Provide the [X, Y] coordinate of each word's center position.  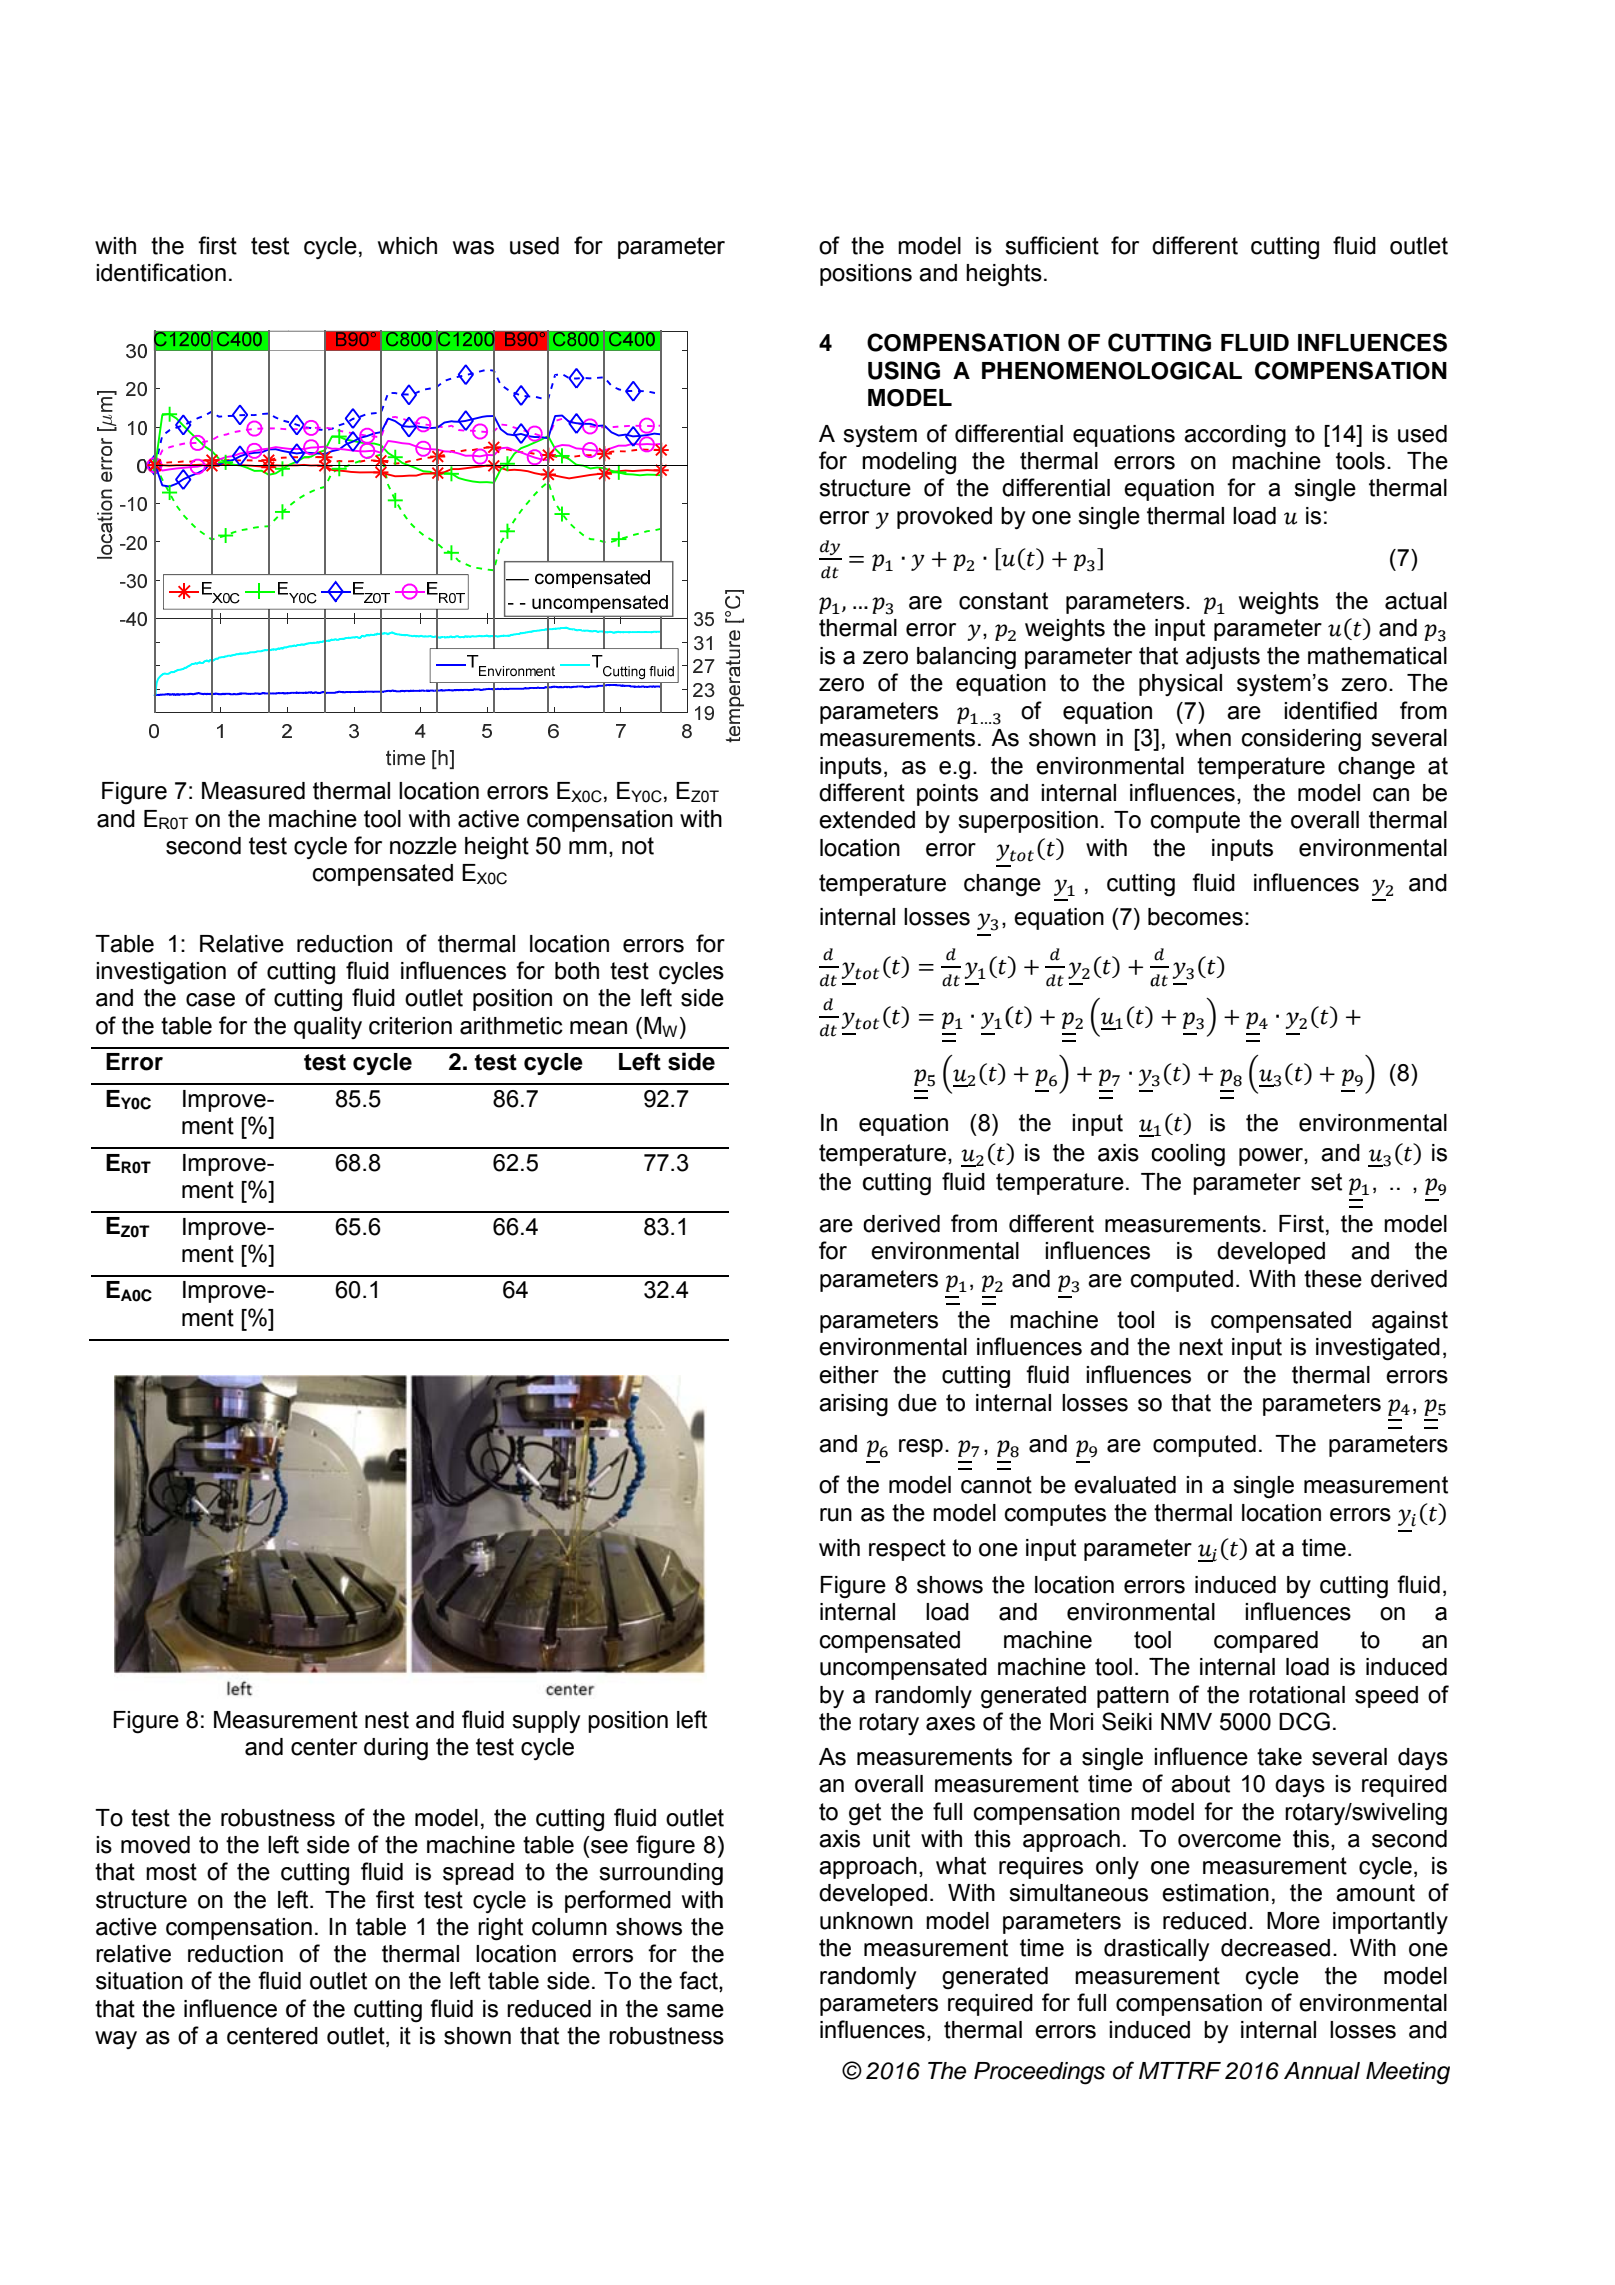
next [1201, 1347]
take [1279, 1757]
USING [904, 370]
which [407, 246]
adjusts [1223, 658]
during [396, 1749]
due [917, 1403]
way [116, 2040]
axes [950, 1724]
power [1272, 1157]
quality [328, 1028]
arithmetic [511, 1026]
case [210, 1000]
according [1235, 436]
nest [387, 1720]
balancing [966, 658]
